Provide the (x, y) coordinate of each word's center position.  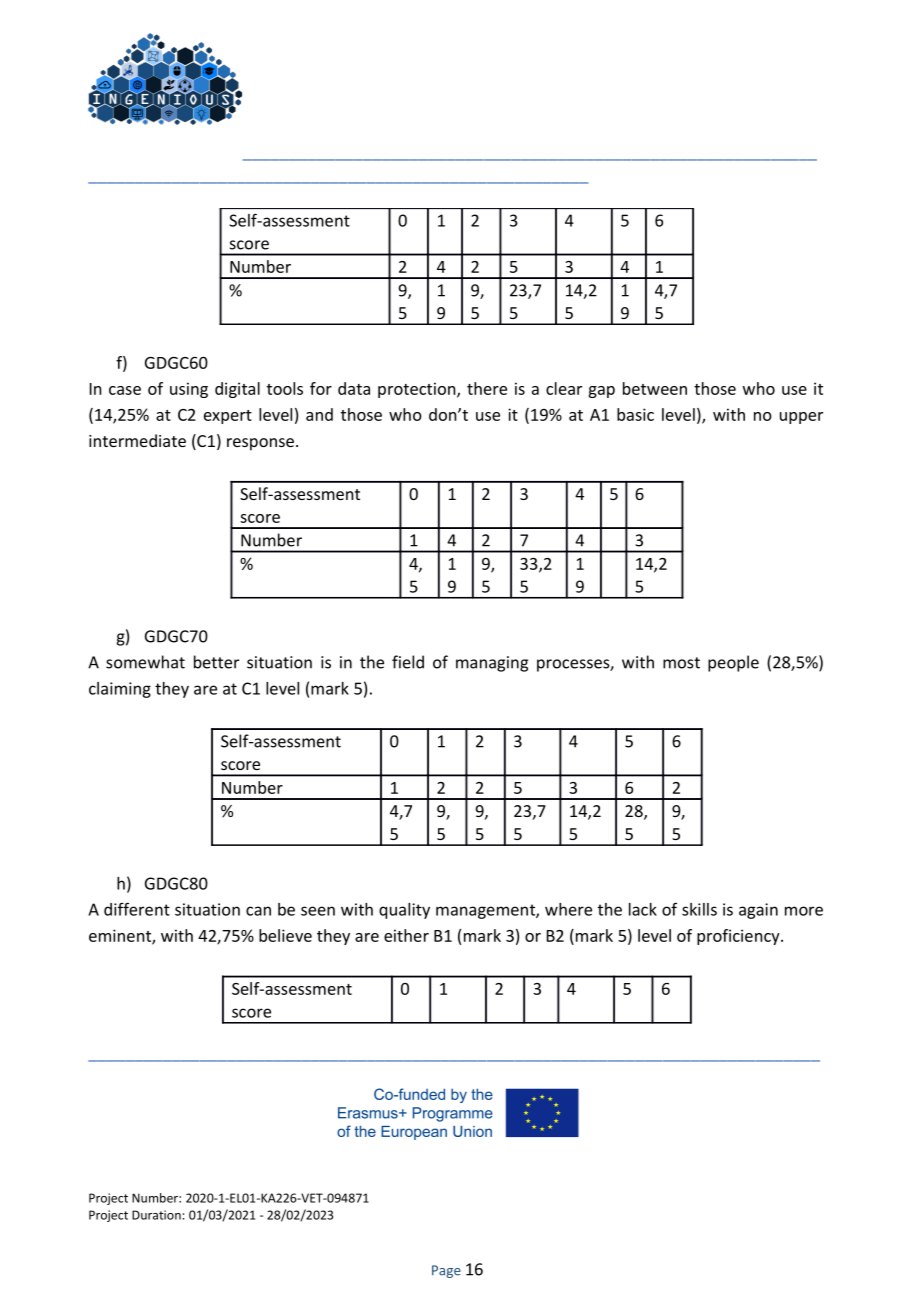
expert (228, 417)
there (487, 388)
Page (446, 1271)
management (486, 911)
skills (699, 909)
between (655, 388)
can (258, 911)
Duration (156, 1215)
